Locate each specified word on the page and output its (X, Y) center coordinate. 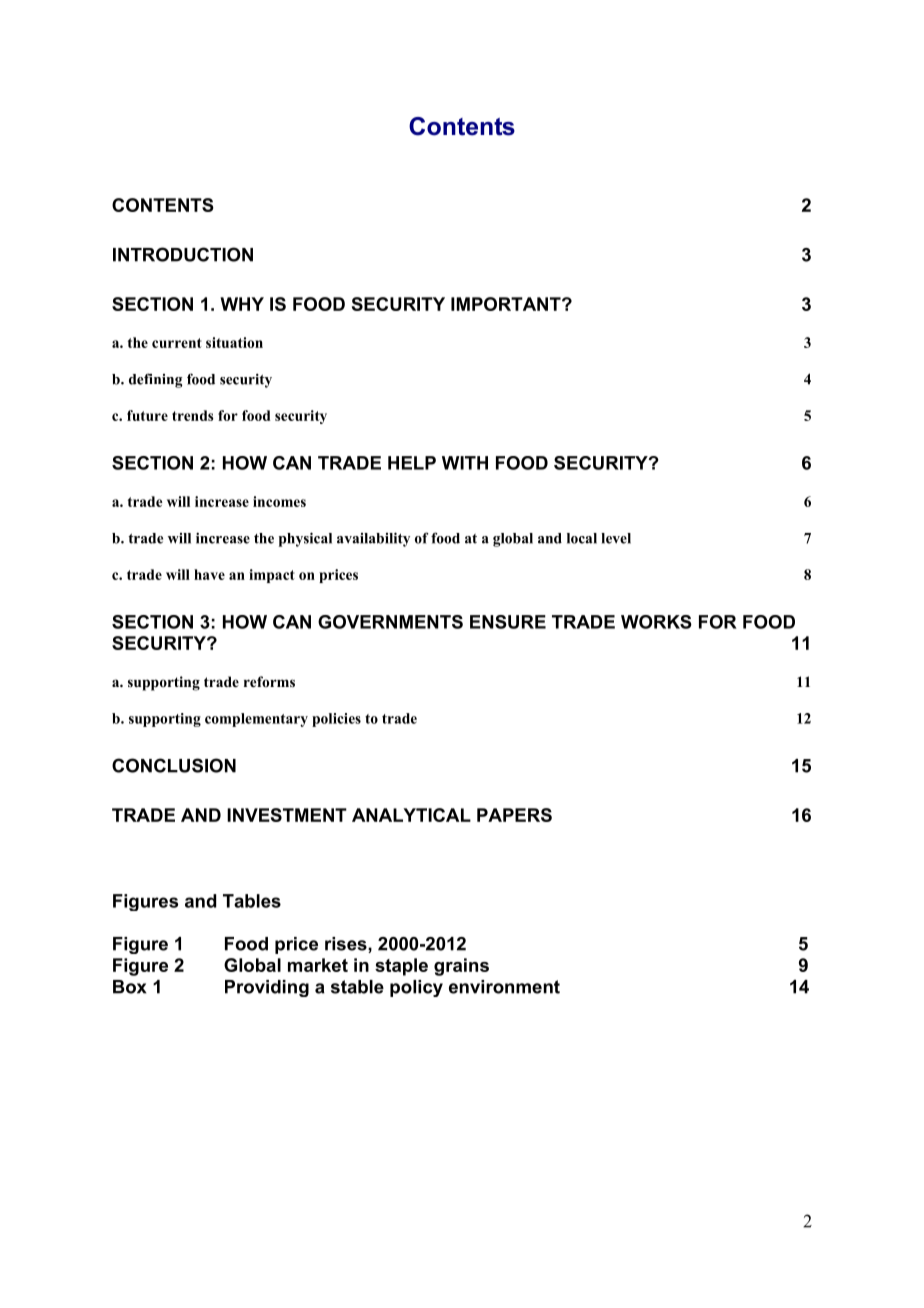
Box (129, 987)
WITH (465, 463)
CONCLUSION (174, 765)
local (582, 538)
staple (401, 967)
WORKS (656, 622)
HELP (412, 463)
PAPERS (514, 815)
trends (193, 415)
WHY (242, 304)
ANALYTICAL (411, 815)
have (209, 574)
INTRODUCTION (183, 254)
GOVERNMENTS (390, 622)
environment (504, 987)
